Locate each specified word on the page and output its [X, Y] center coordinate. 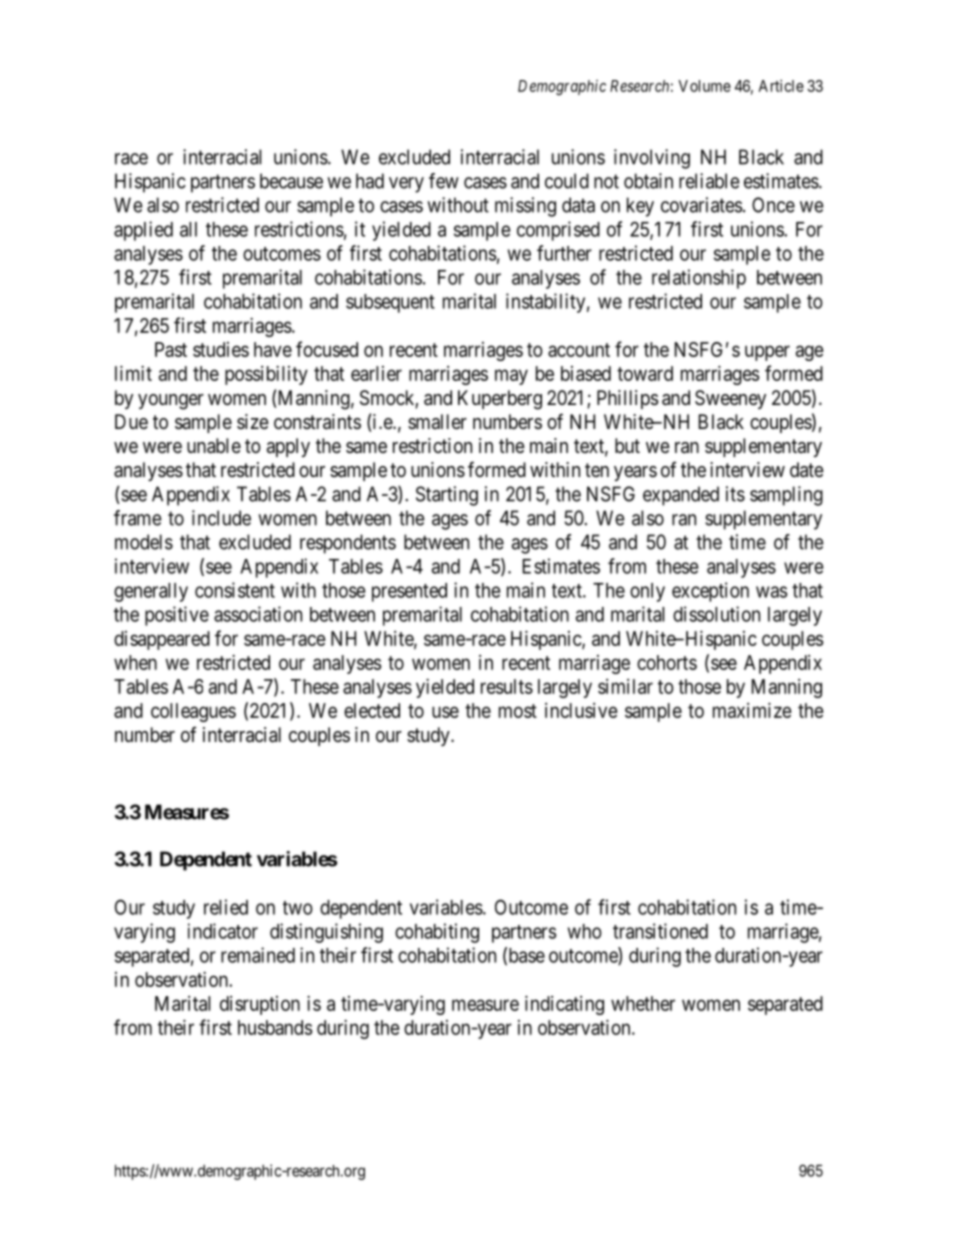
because [291, 181]
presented [409, 592]
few [444, 181]
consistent [235, 590]
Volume [704, 86]
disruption [260, 1005]
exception [710, 592]
